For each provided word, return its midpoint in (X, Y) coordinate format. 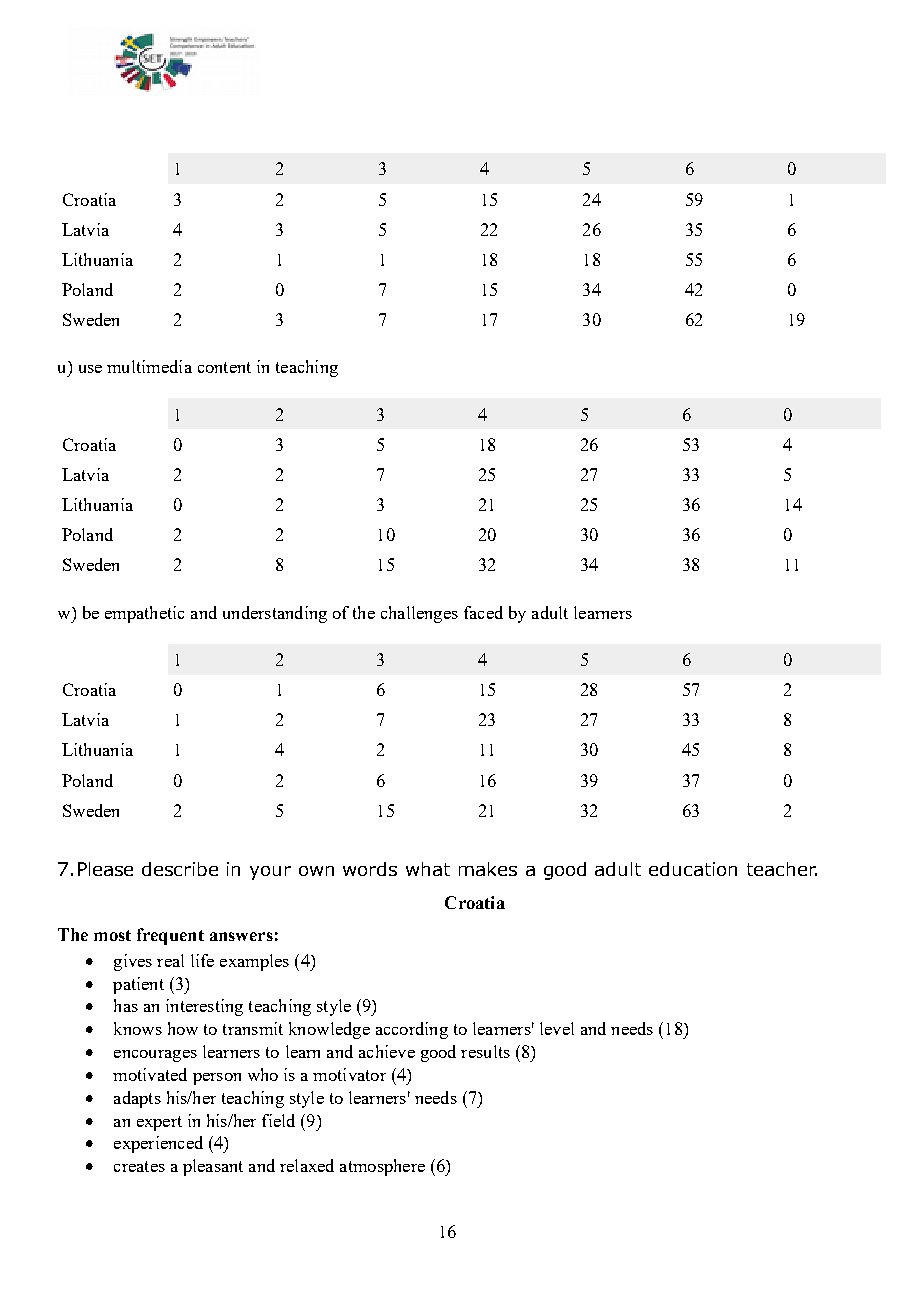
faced (483, 612)
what (428, 869)
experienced (158, 1144)
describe (180, 869)
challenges (419, 614)
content (224, 367)
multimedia (149, 366)
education (693, 869)
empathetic (144, 614)
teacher (782, 869)
